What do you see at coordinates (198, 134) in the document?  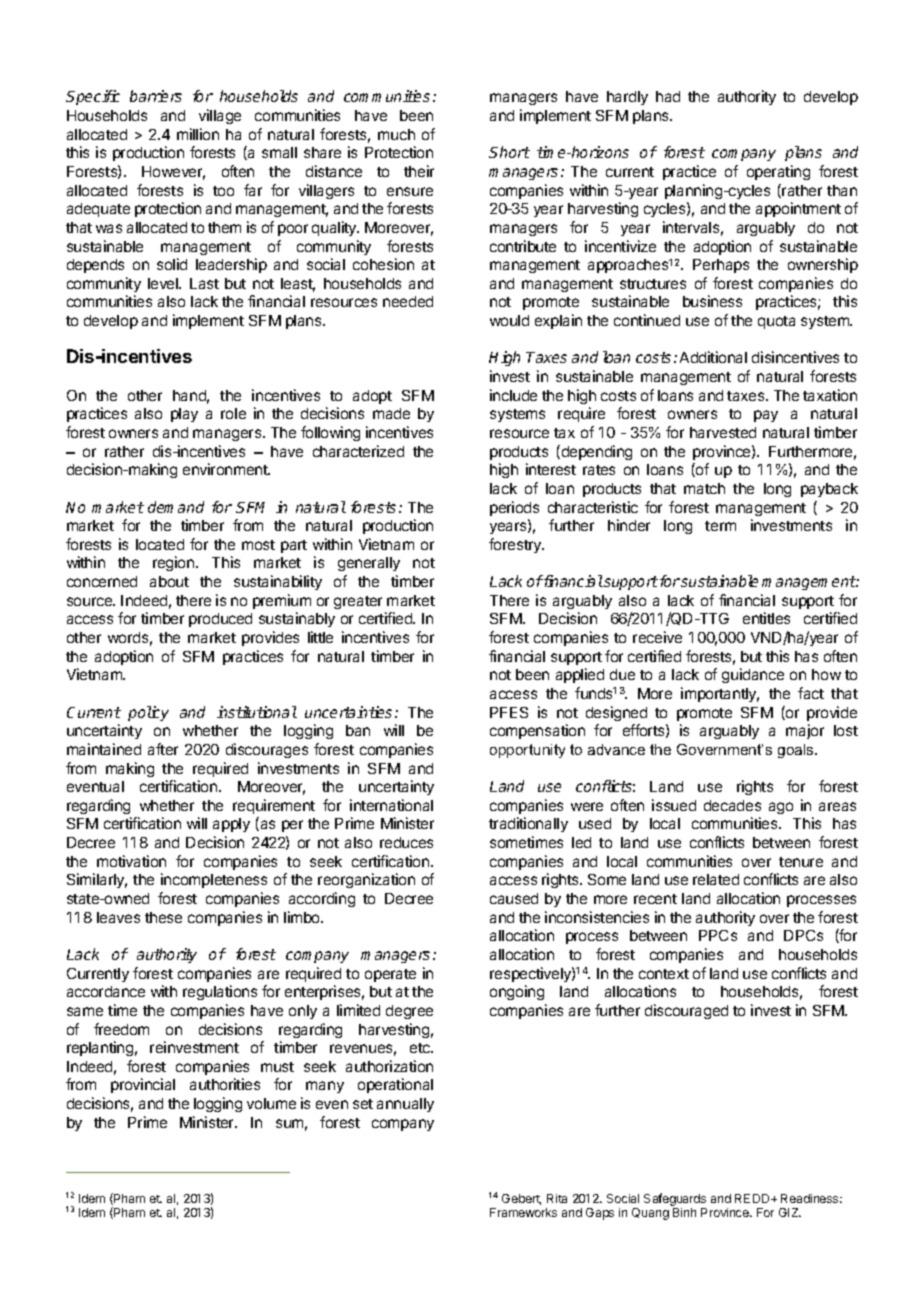 I see `million` at bounding box center [198, 134].
